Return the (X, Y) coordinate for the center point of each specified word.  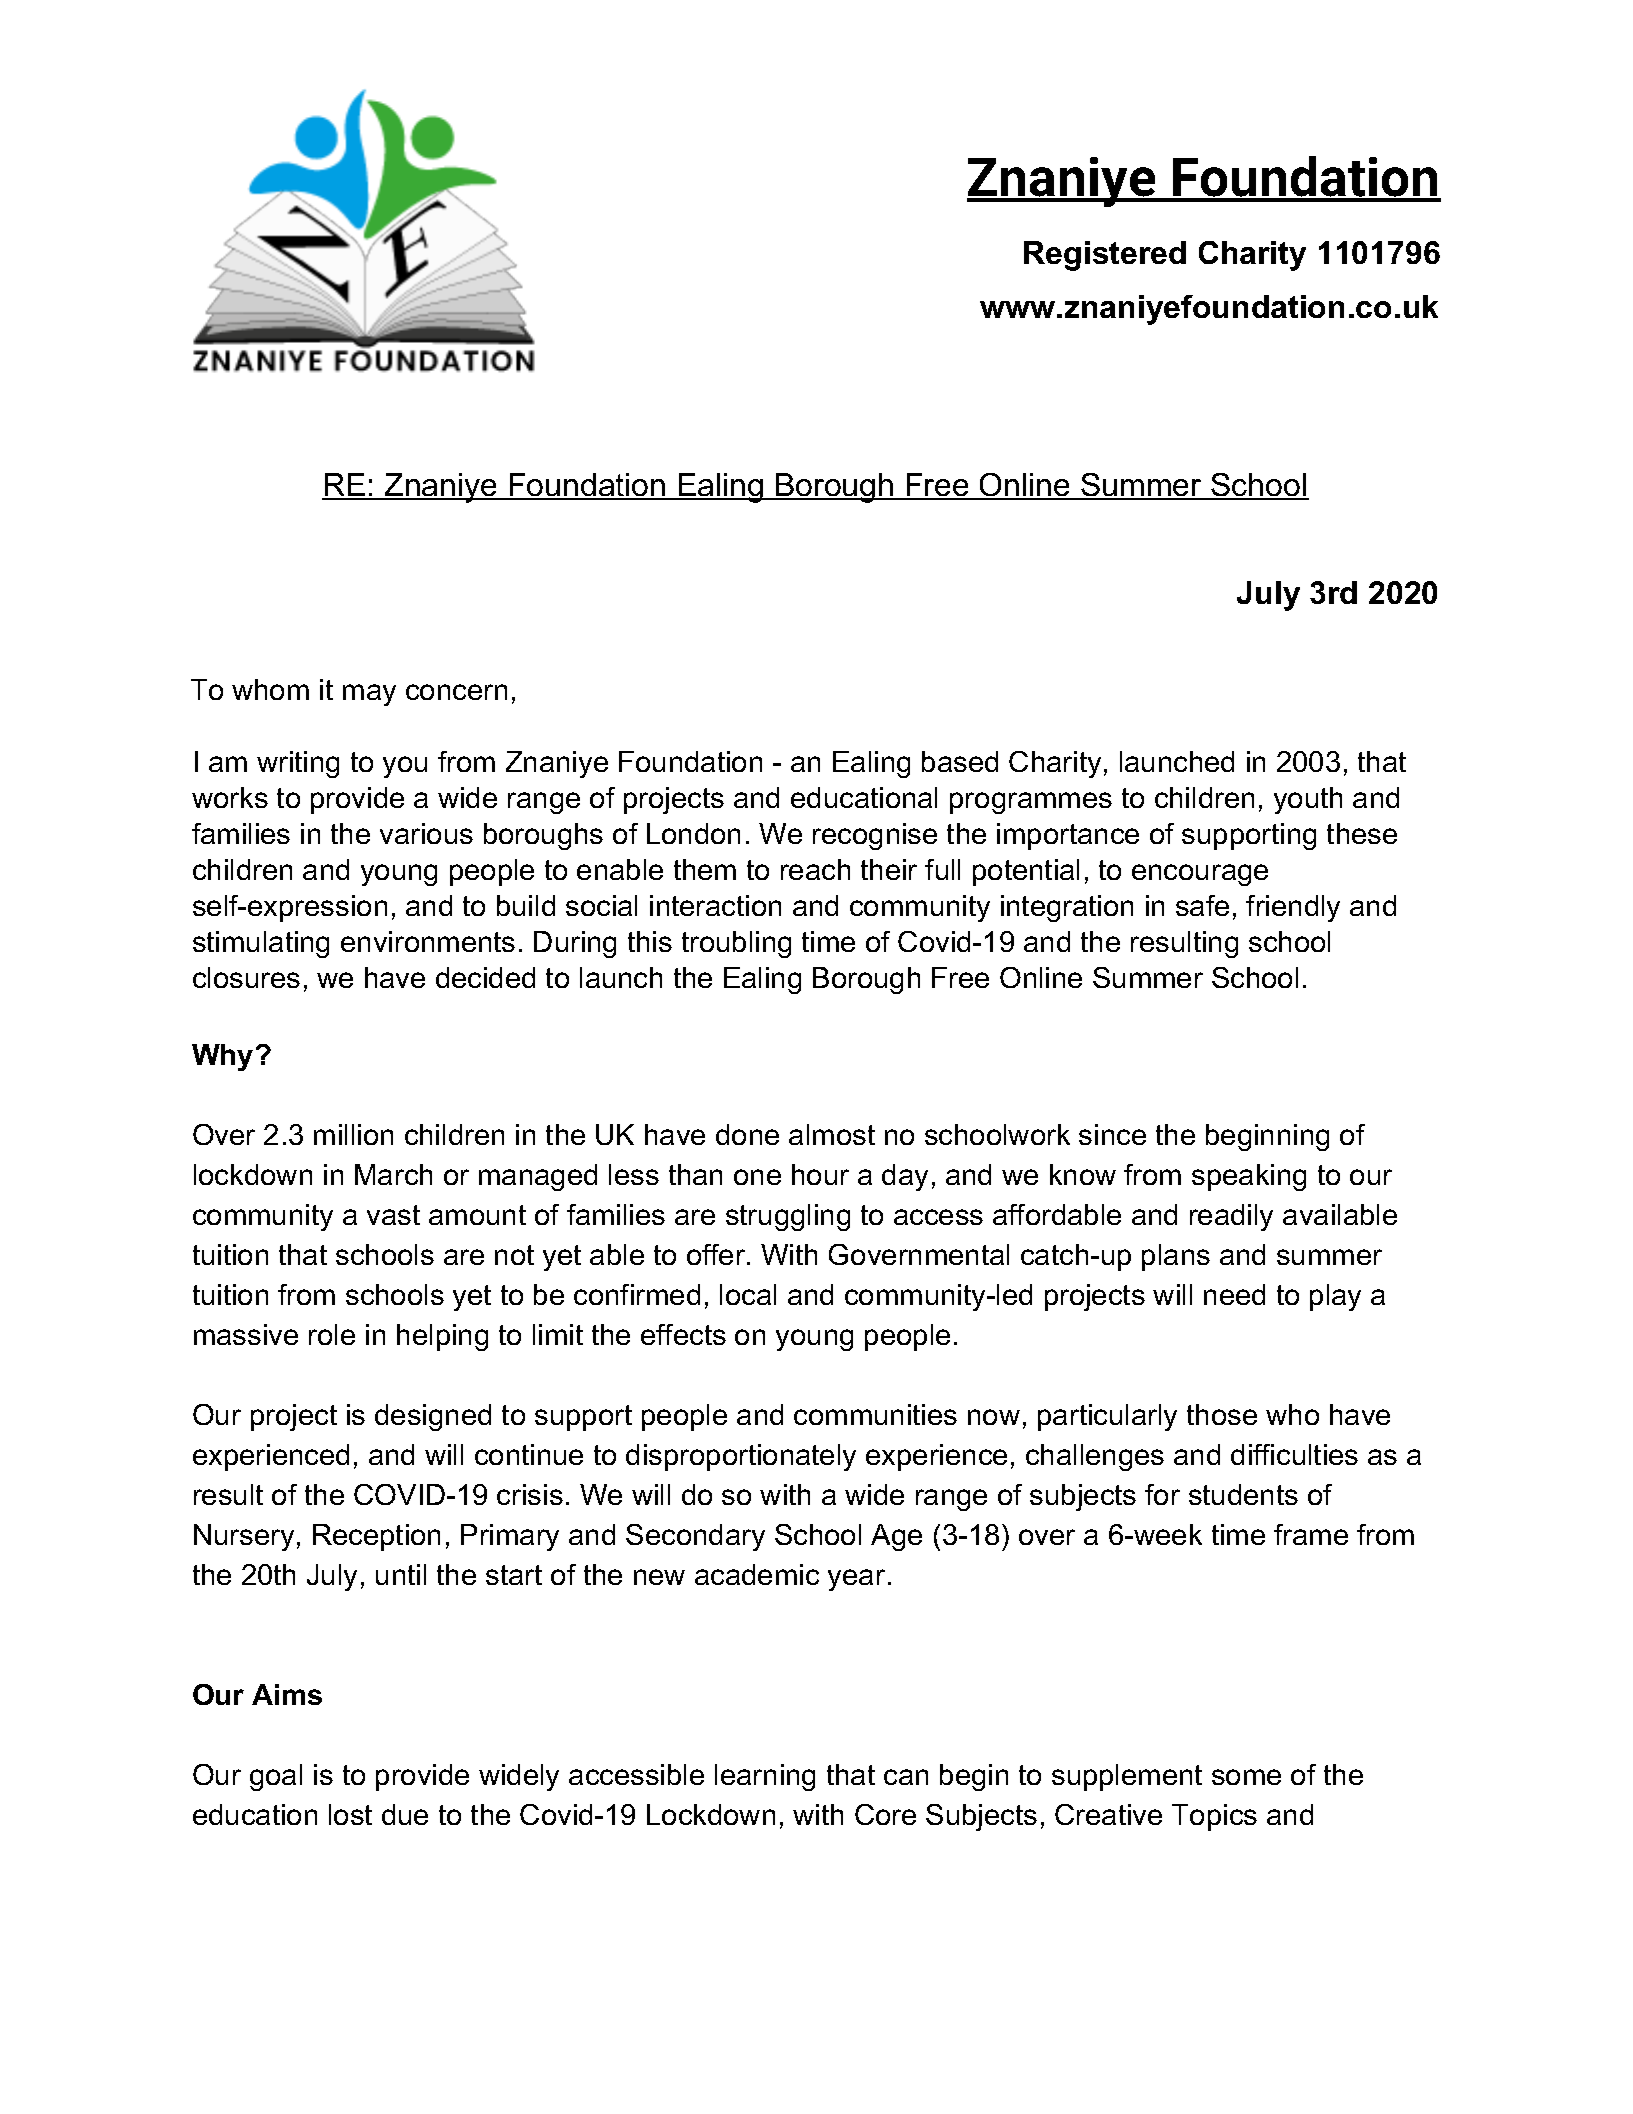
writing (298, 764)
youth (1308, 800)
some (1246, 1777)
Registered (1105, 256)
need (1234, 1294)
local (748, 1294)
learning (765, 1777)
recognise (875, 836)
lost (350, 1814)
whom (270, 689)
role (332, 1334)
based (960, 761)
